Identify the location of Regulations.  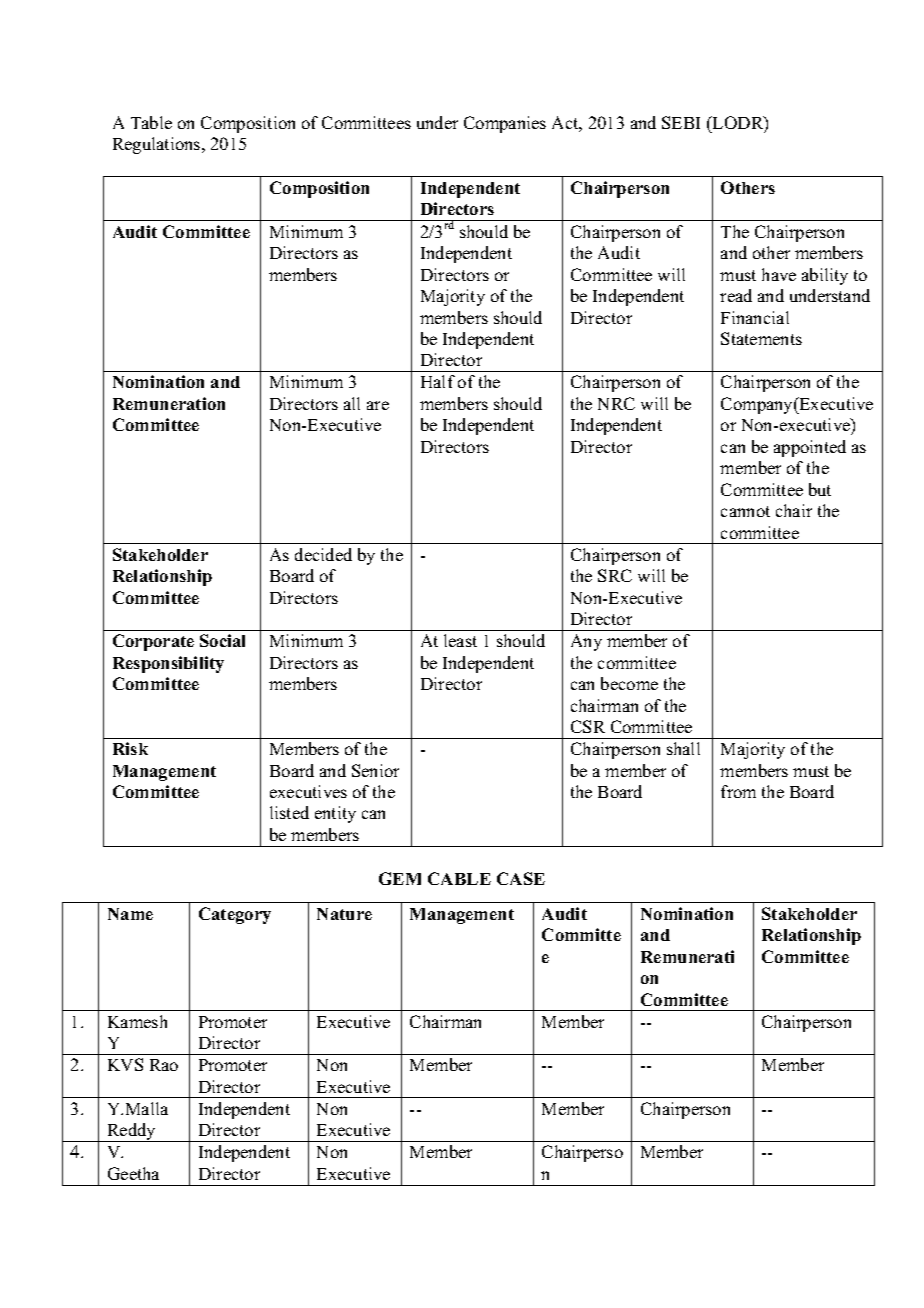
(158, 145).
